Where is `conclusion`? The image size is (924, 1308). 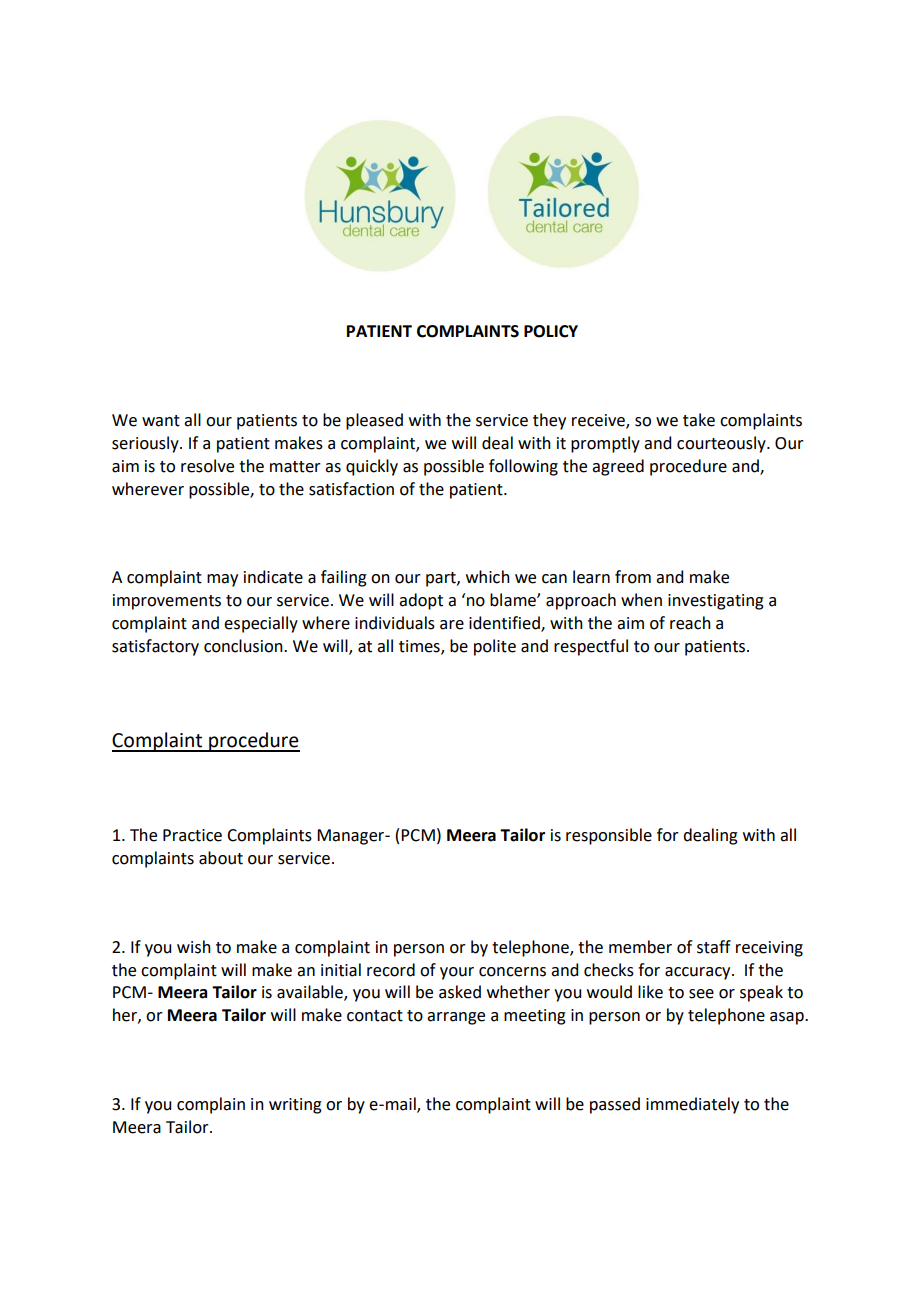 conclusion is located at coordinates (244, 646).
